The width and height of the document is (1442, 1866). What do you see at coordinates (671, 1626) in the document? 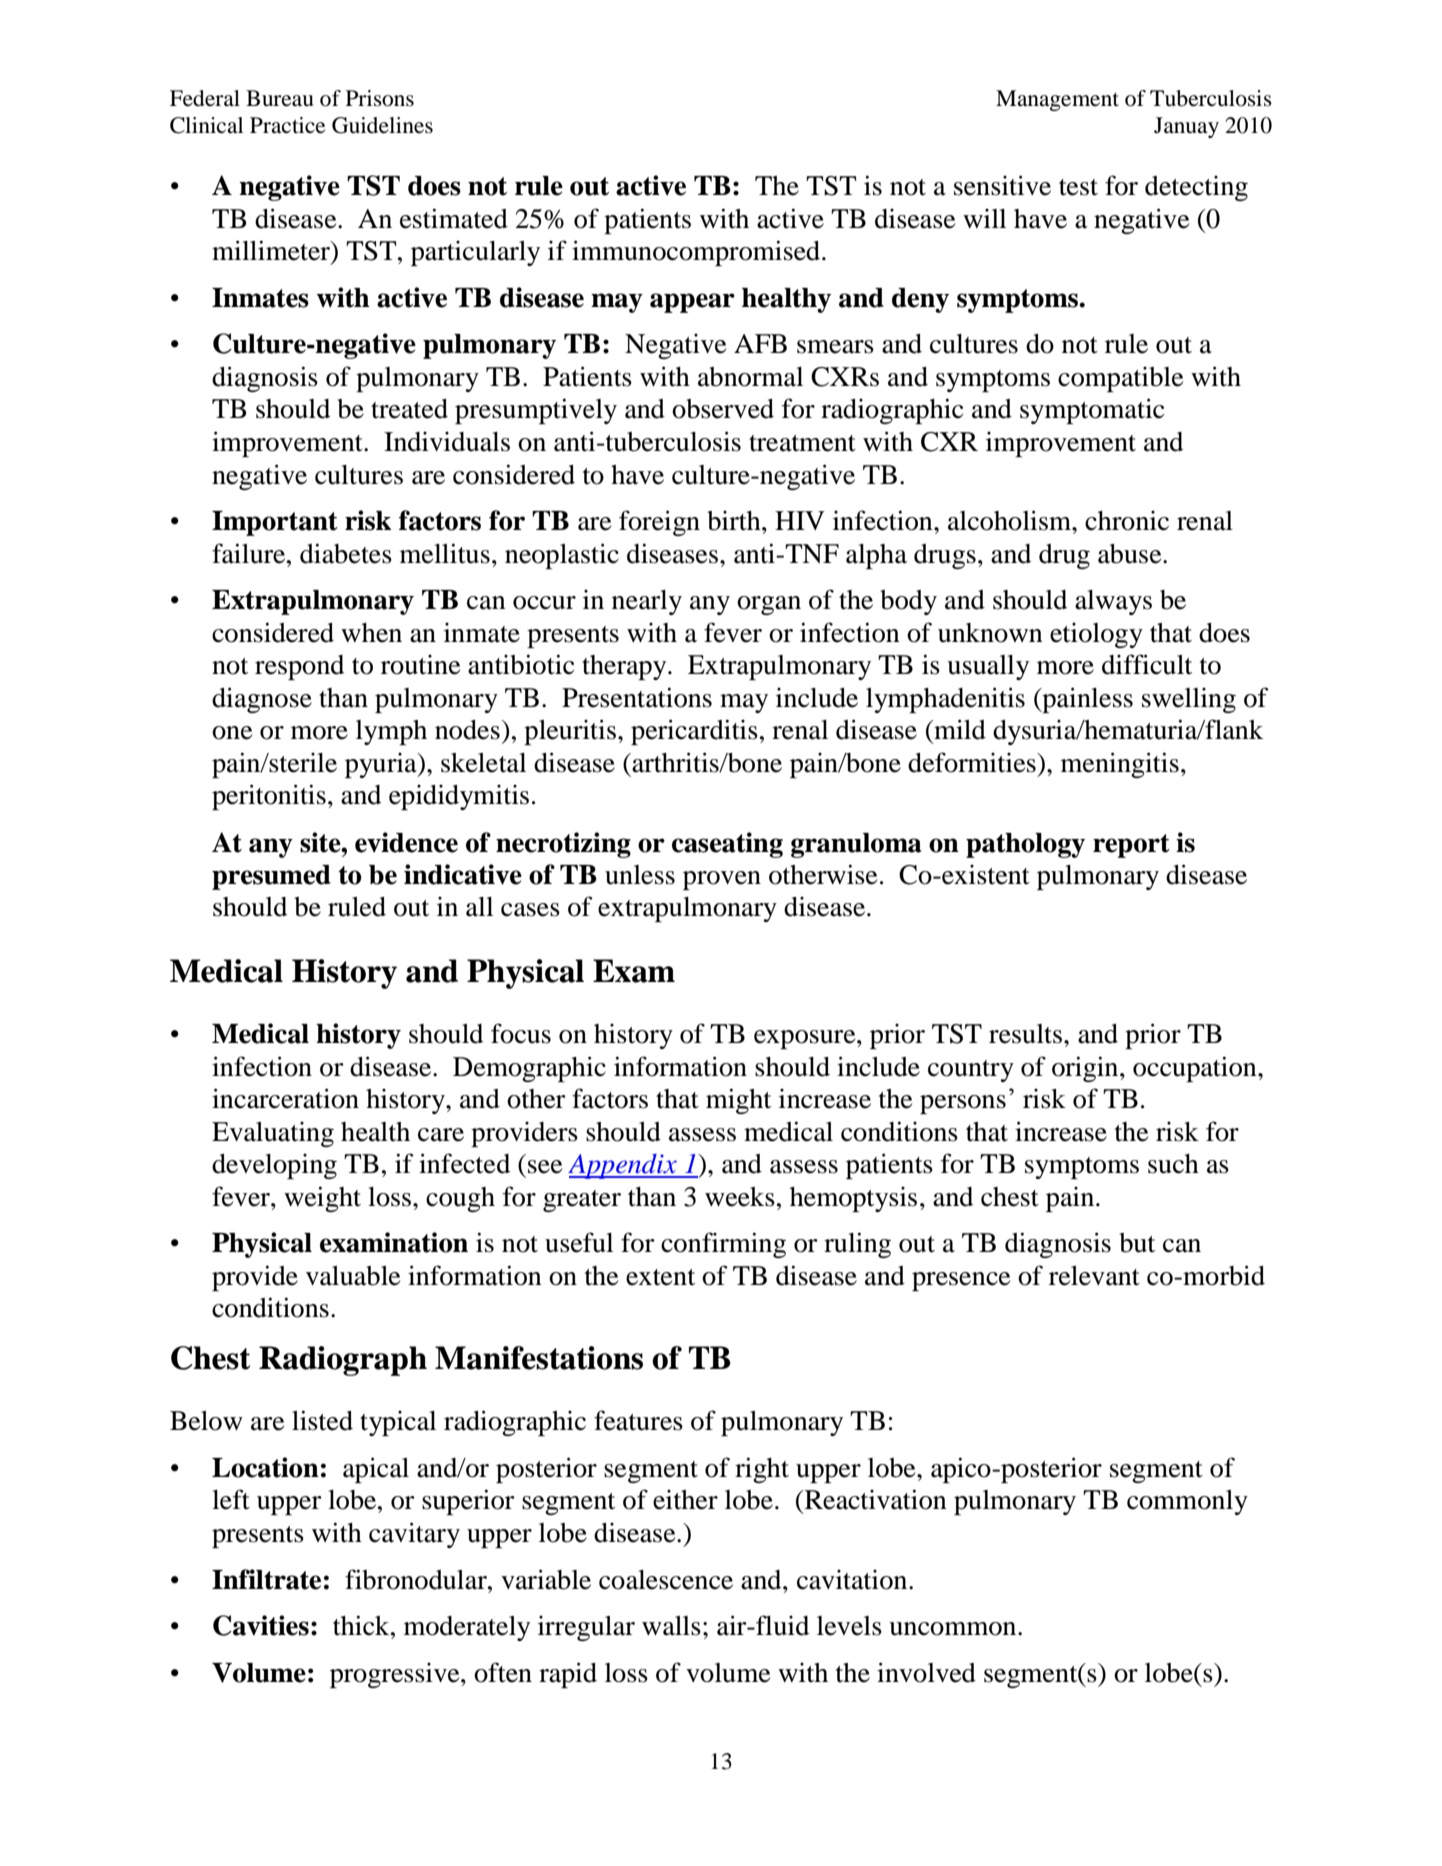
I see `walls` at bounding box center [671, 1626].
